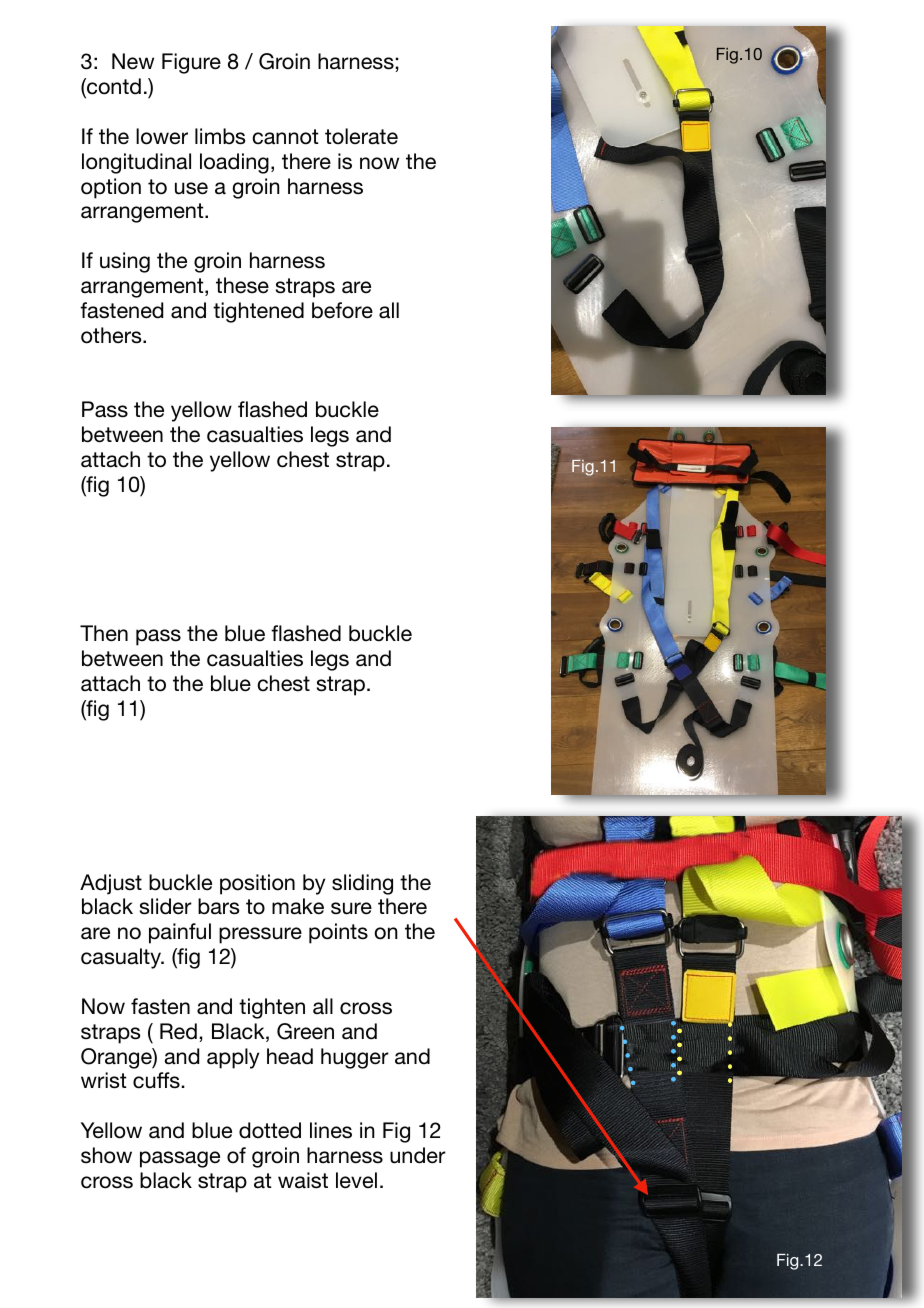  Describe the element at coordinates (106, 1155) in the page. I see `show` at that location.
